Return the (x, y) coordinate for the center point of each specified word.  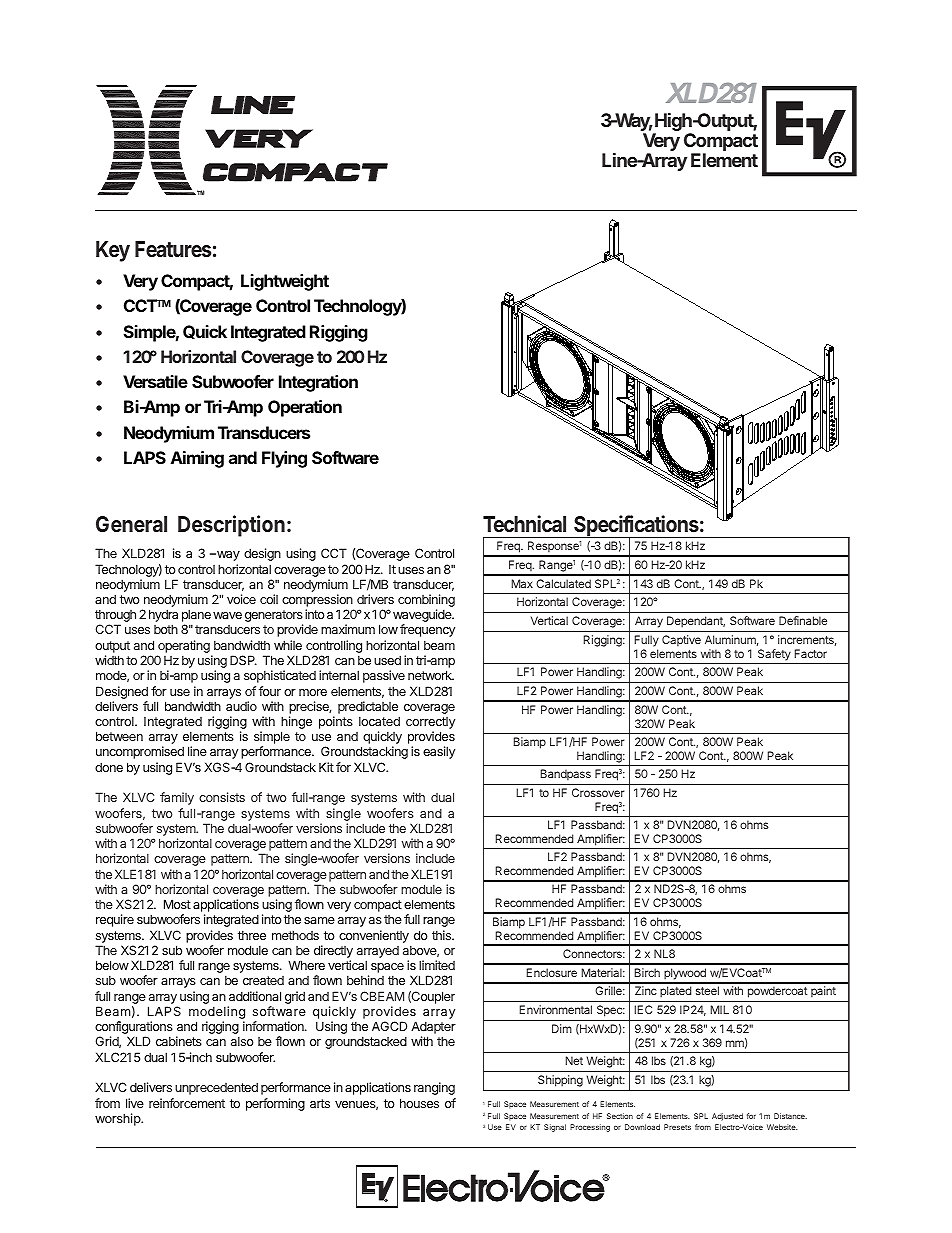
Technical (524, 523)
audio (241, 706)
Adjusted (727, 1117)
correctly (430, 724)
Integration (318, 383)
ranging (434, 1088)
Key (113, 251)
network (431, 675)
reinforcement (187, 1103)
